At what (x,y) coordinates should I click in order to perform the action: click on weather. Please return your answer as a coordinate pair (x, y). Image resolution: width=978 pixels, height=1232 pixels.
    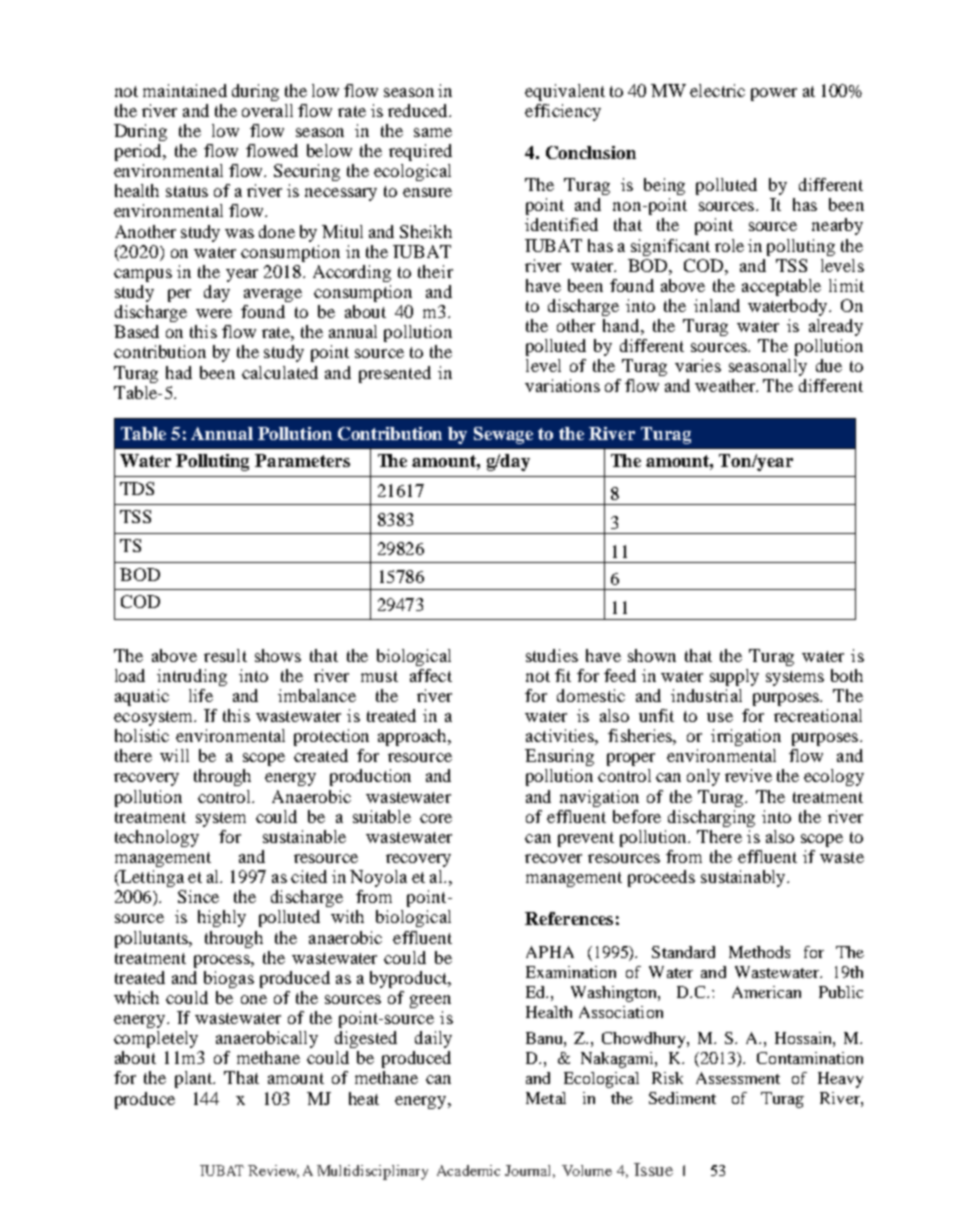
    Looking at the image, I should click on (726, 385).
